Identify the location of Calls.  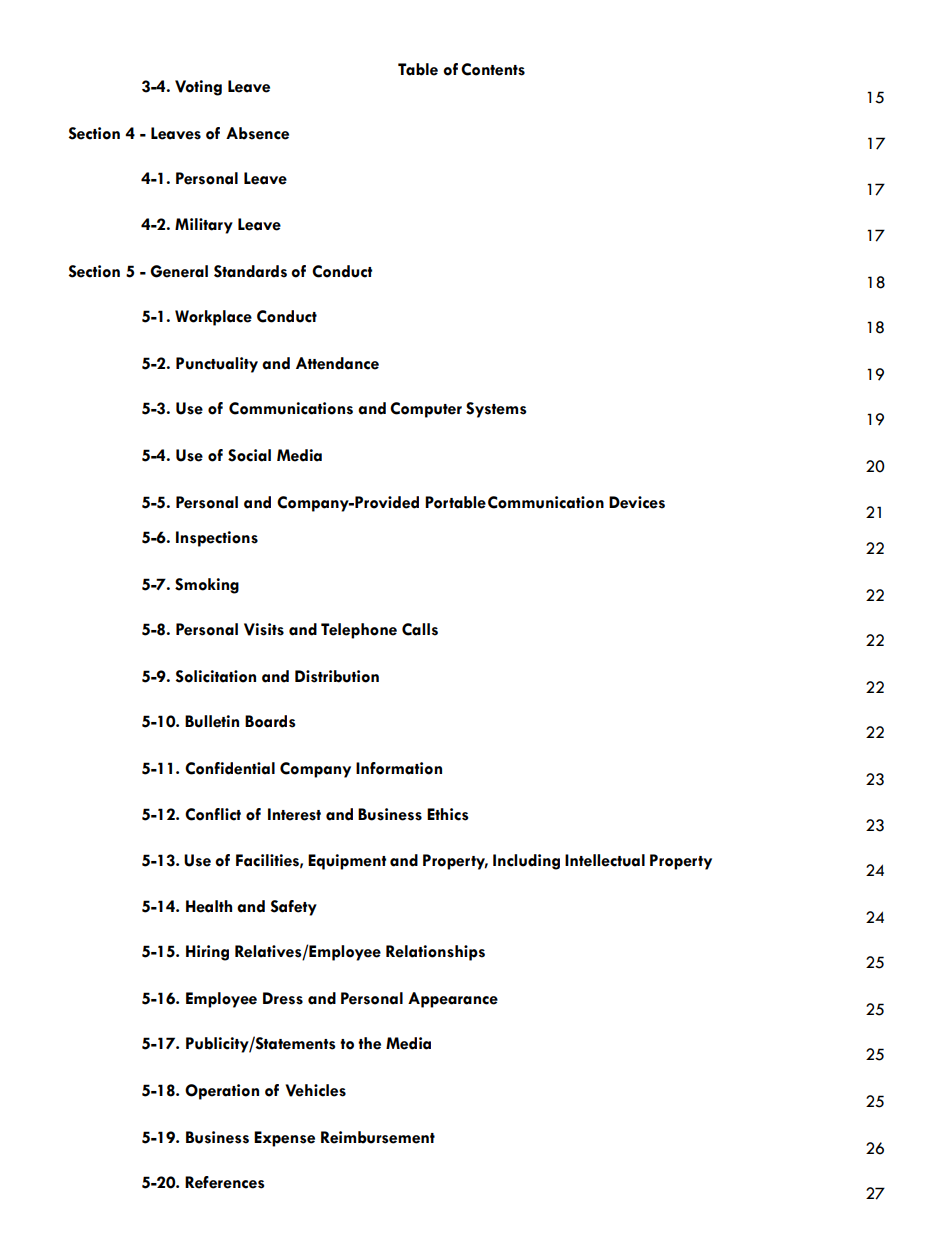
(420, 629).
